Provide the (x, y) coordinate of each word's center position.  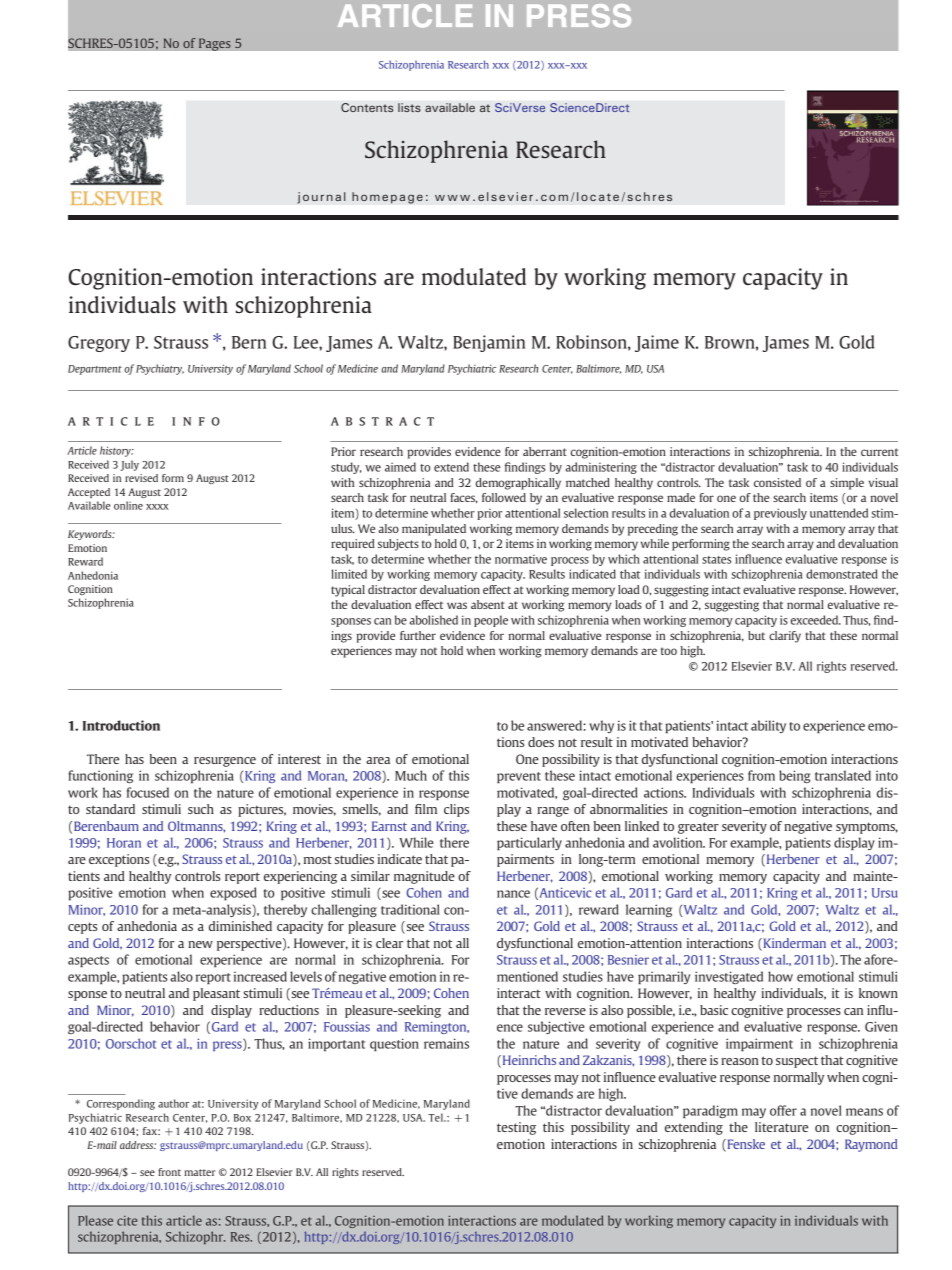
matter (199, 1172)
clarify (785, 637)
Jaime (657, 343)
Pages (215, 44)
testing (516, 1128)
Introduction (121, 725)
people (491, 621)
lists (409, 107)
